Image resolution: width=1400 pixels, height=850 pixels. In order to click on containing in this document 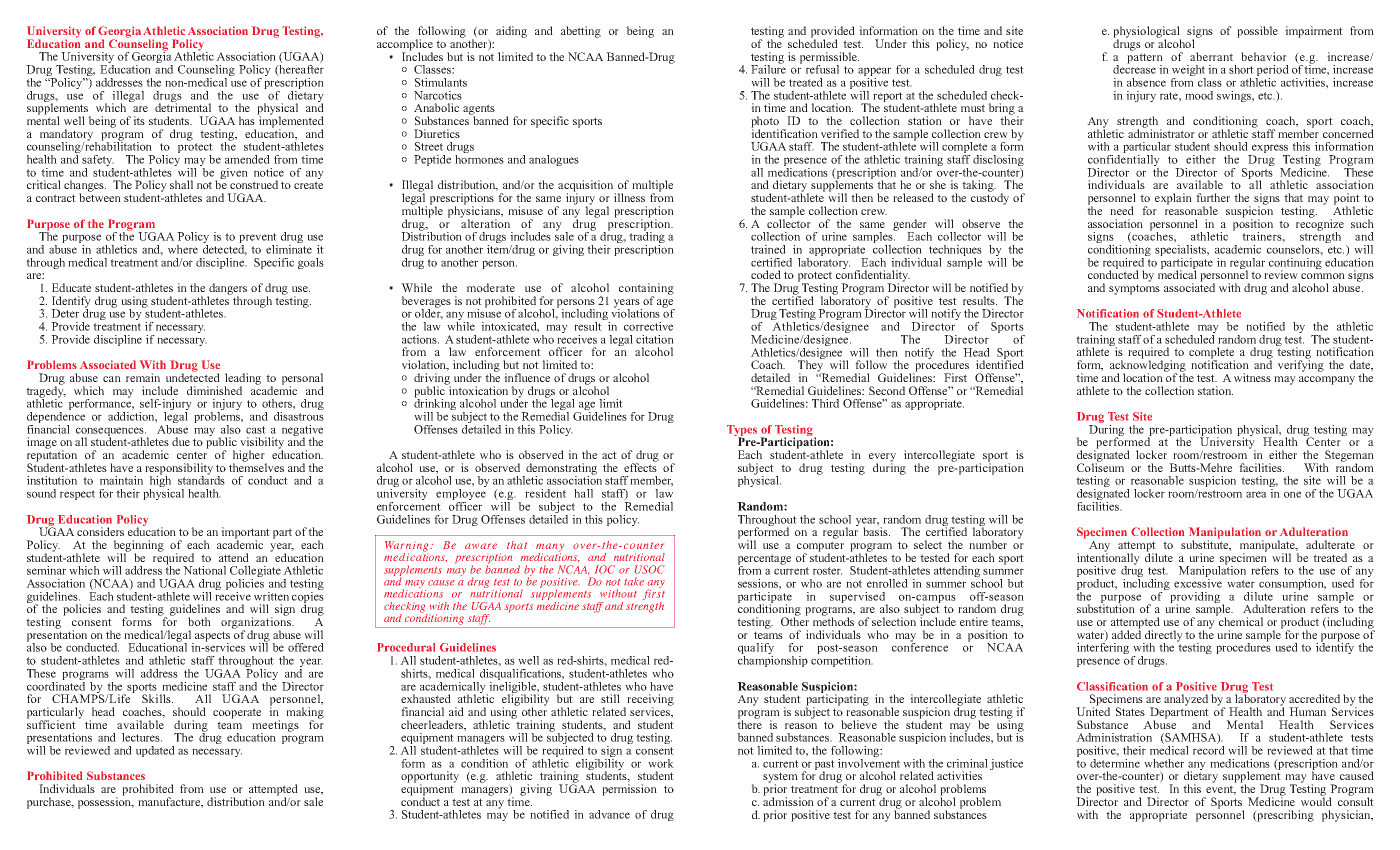, I will do `click(646, 290)`.
